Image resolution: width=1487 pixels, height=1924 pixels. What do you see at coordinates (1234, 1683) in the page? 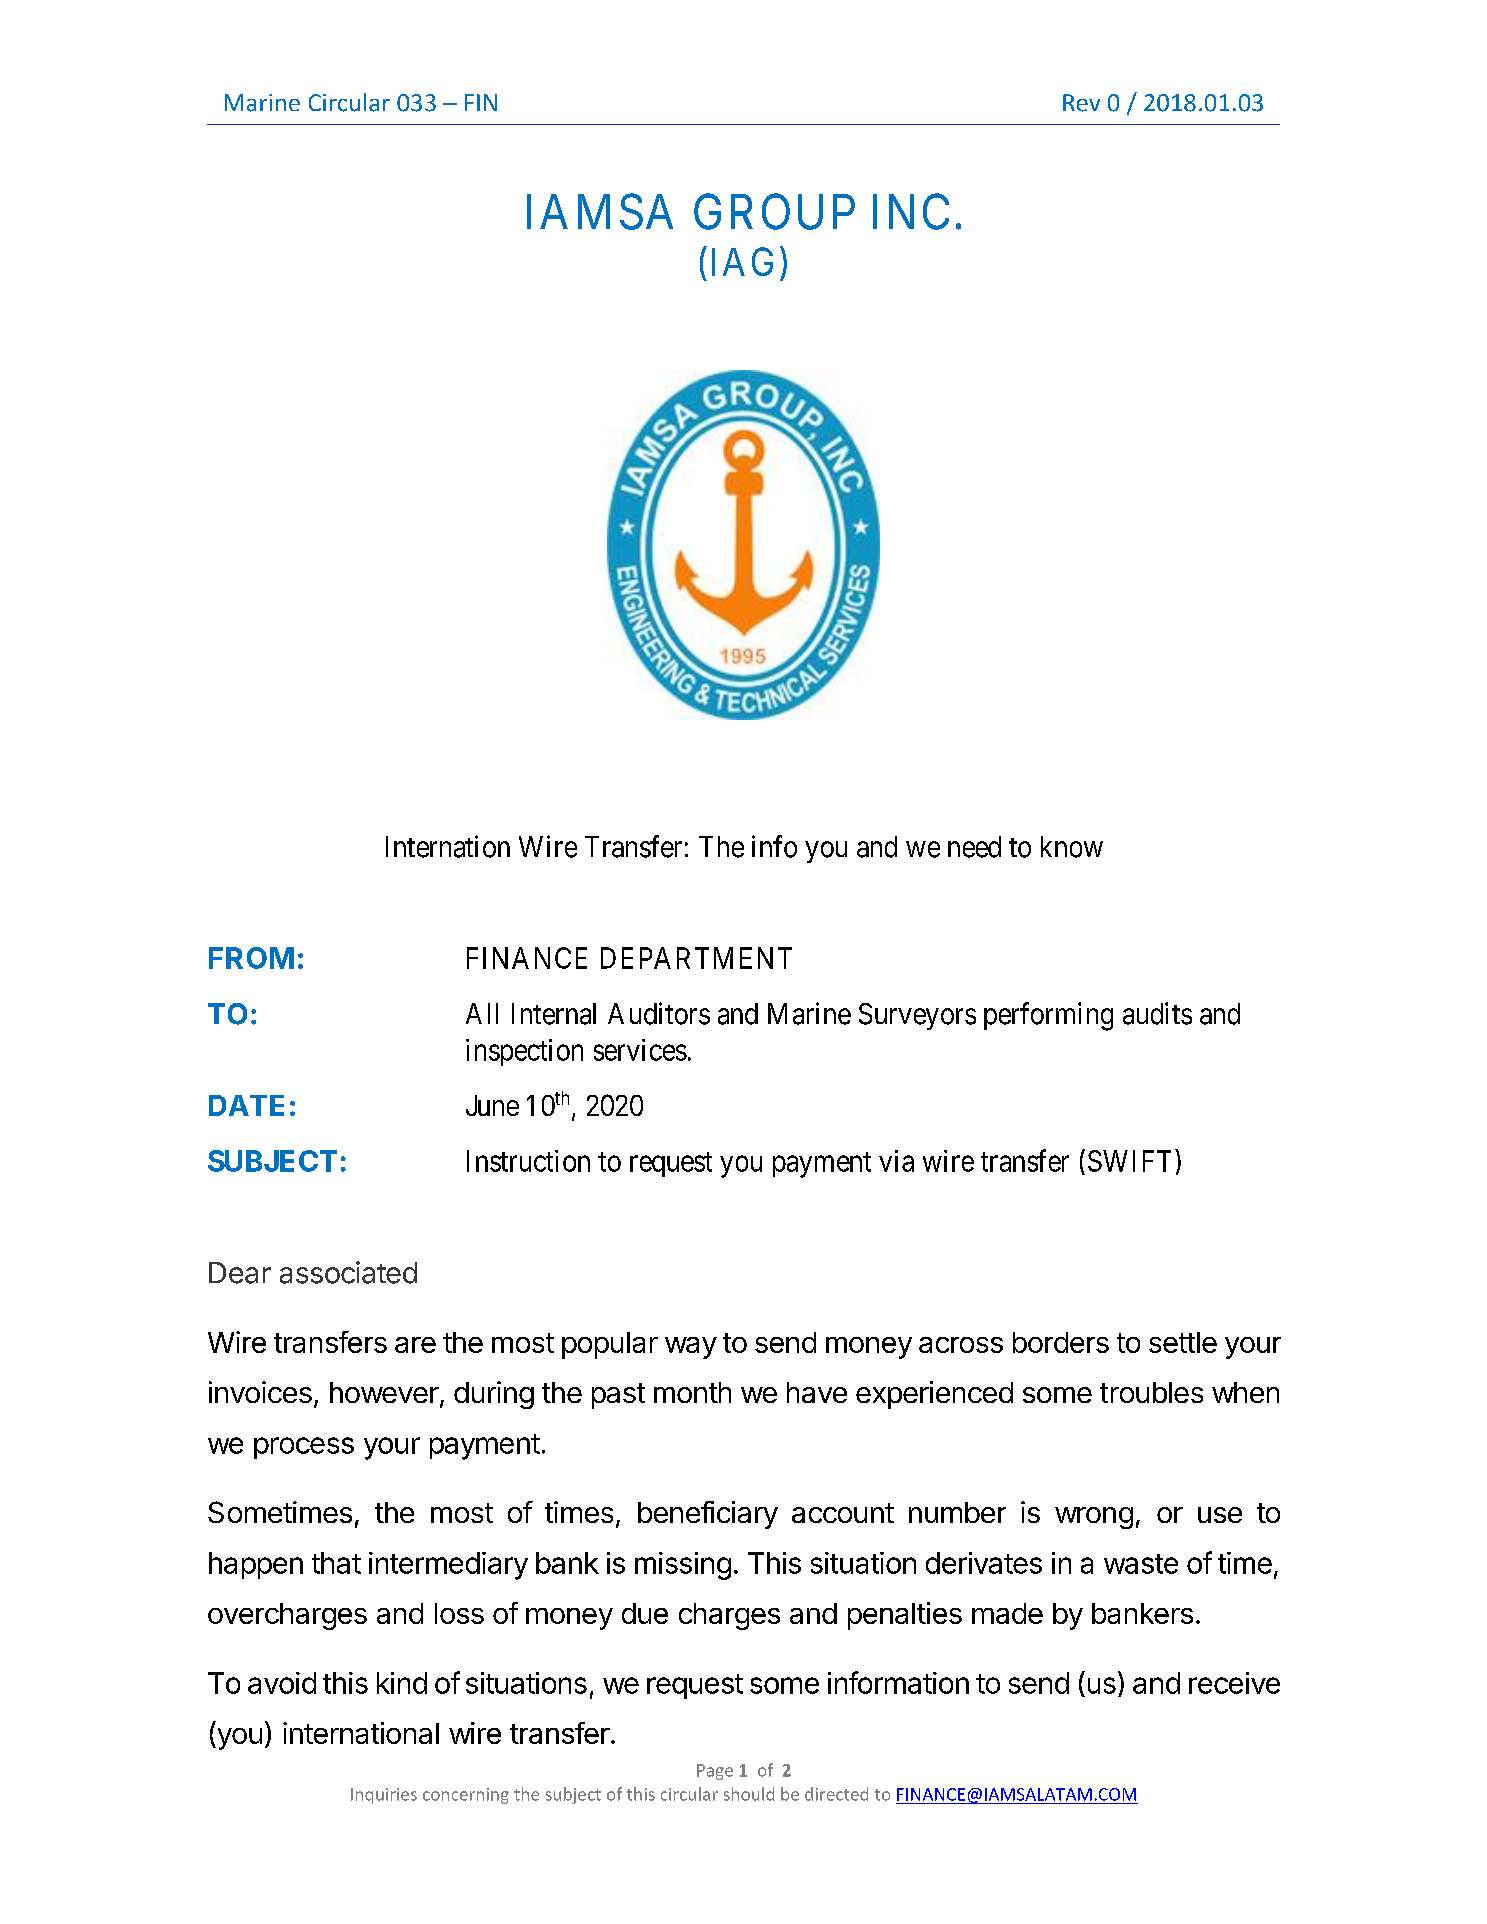
I see `receive` at bounding box center [1234, 1683].
